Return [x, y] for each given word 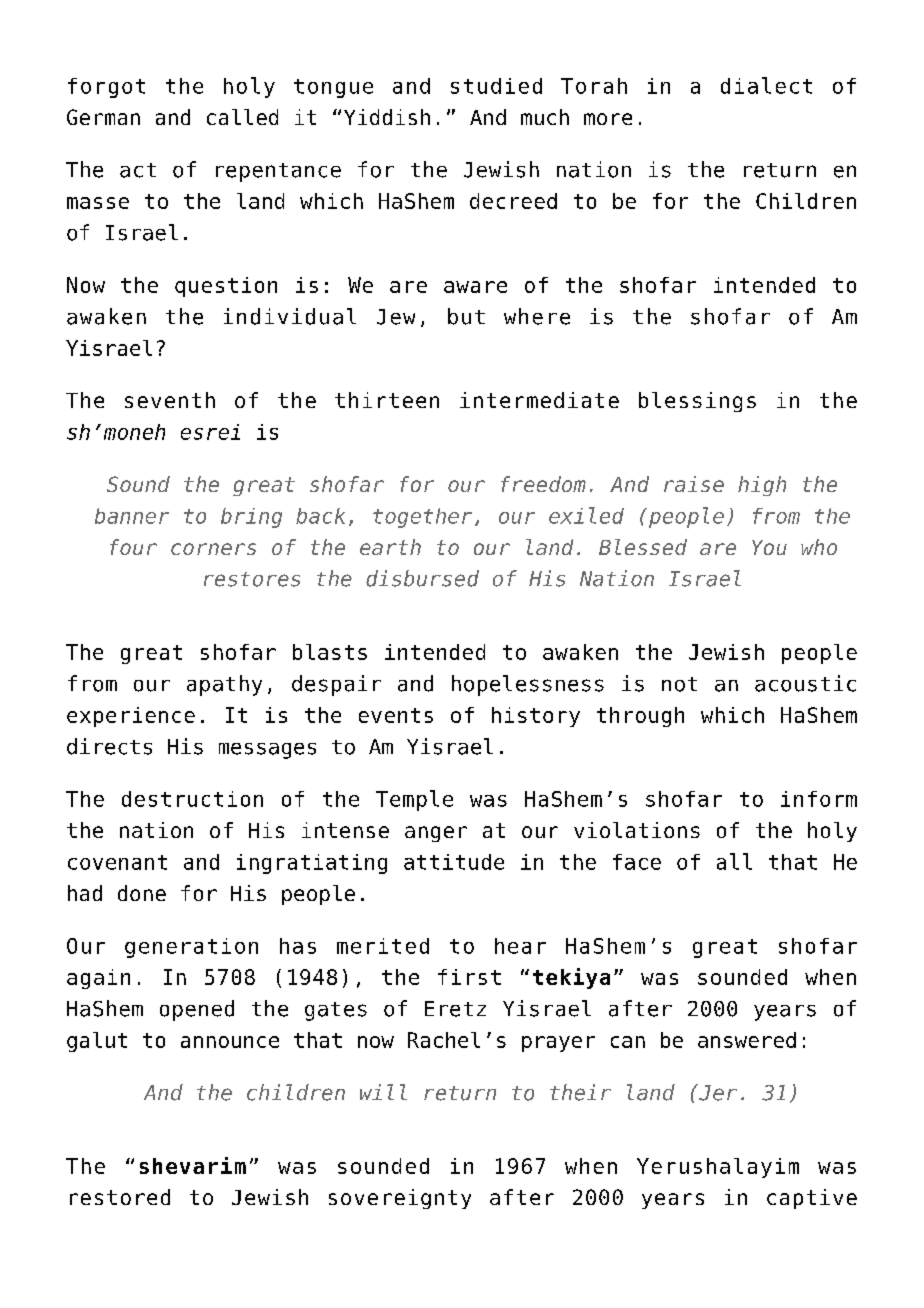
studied [496, 86]
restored [120, 1197]
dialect [766, 85]
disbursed [422, 578]
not [679, 684]
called [242, 117]
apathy [224, 685]
